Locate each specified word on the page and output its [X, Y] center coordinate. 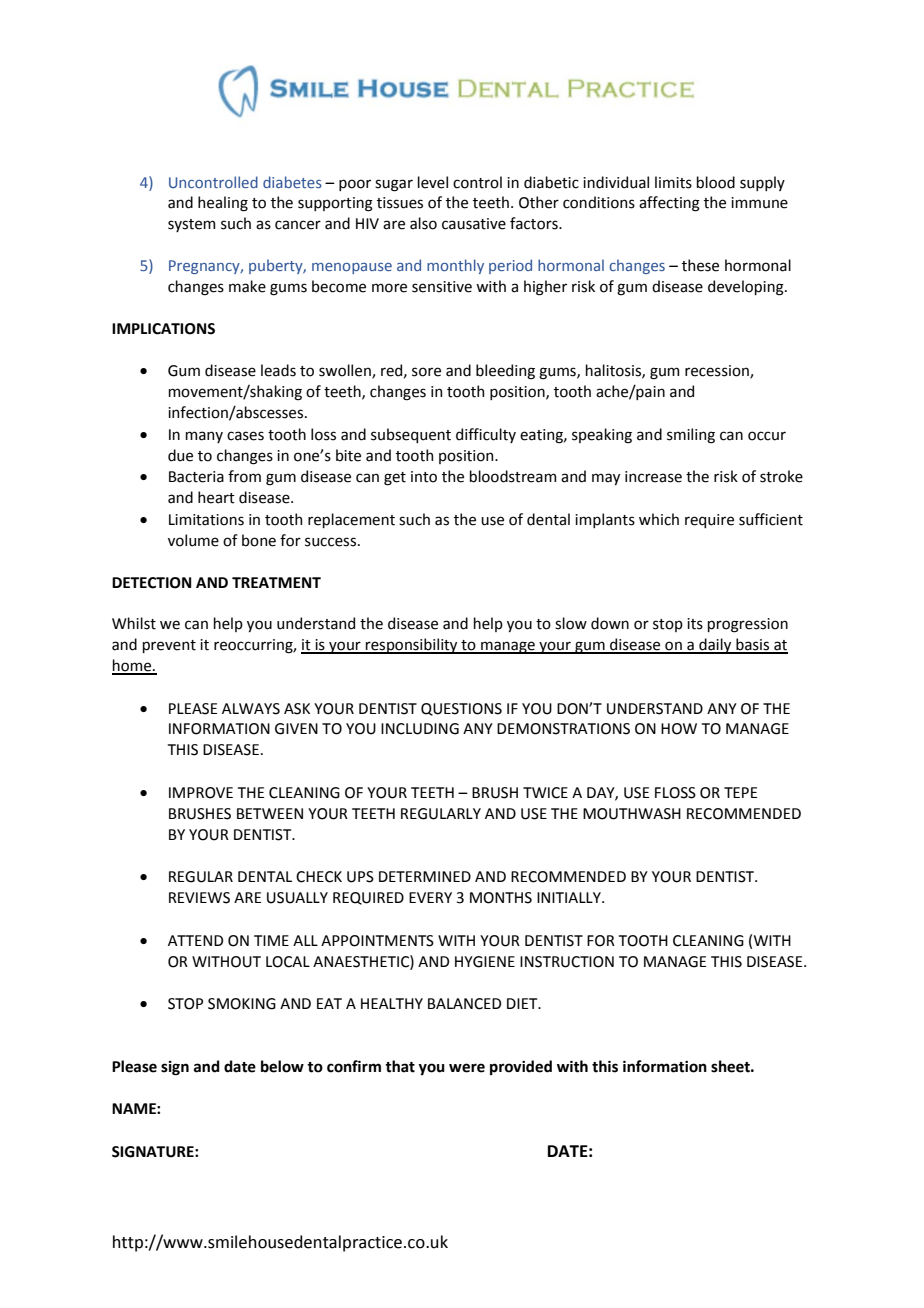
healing [223, 204]
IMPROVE [201, 793]
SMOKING [242, 1004]
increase [653, 477]
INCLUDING [420, 729]
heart [216, 497]
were [467, 1068]
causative [474, 224]
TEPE [740, 792]
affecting [669, 204]
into [424, 477]
